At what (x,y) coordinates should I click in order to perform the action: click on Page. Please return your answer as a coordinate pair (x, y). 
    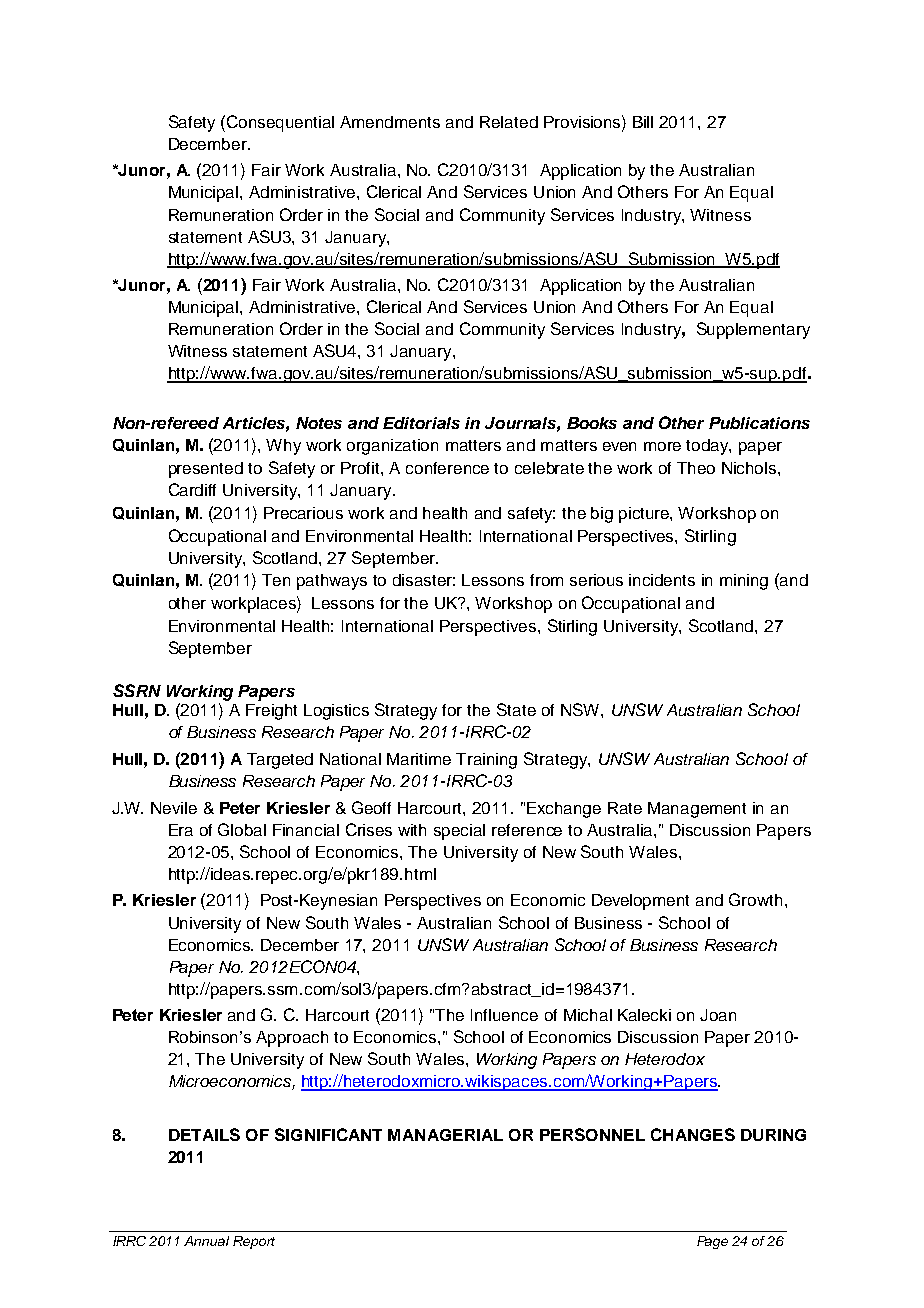
    Looking at the image, I should click on (712, 1242).
